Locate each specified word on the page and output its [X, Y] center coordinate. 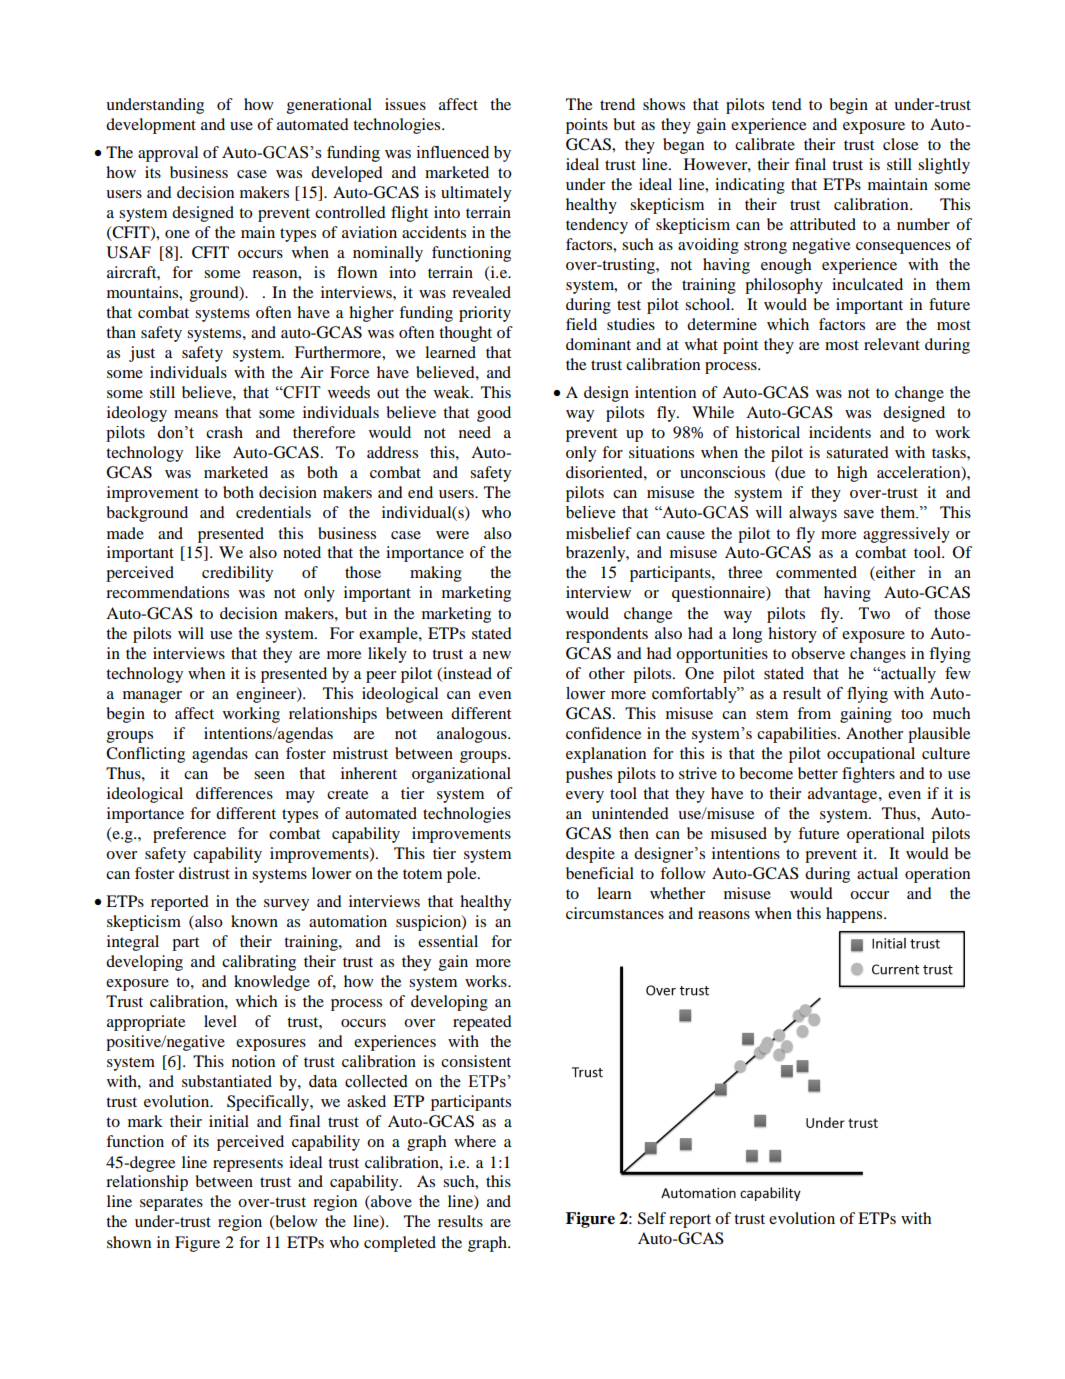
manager [152, 697]
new [497, 655]
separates [171, 1204]
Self [652, 1218]
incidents [840, 432]
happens [855, 915]
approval [168, 154]
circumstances [615, 913]
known [254, 921]
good [494, 414]
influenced [453, 152]
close [900, 144]
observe [818, 653]
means [196, 414]
